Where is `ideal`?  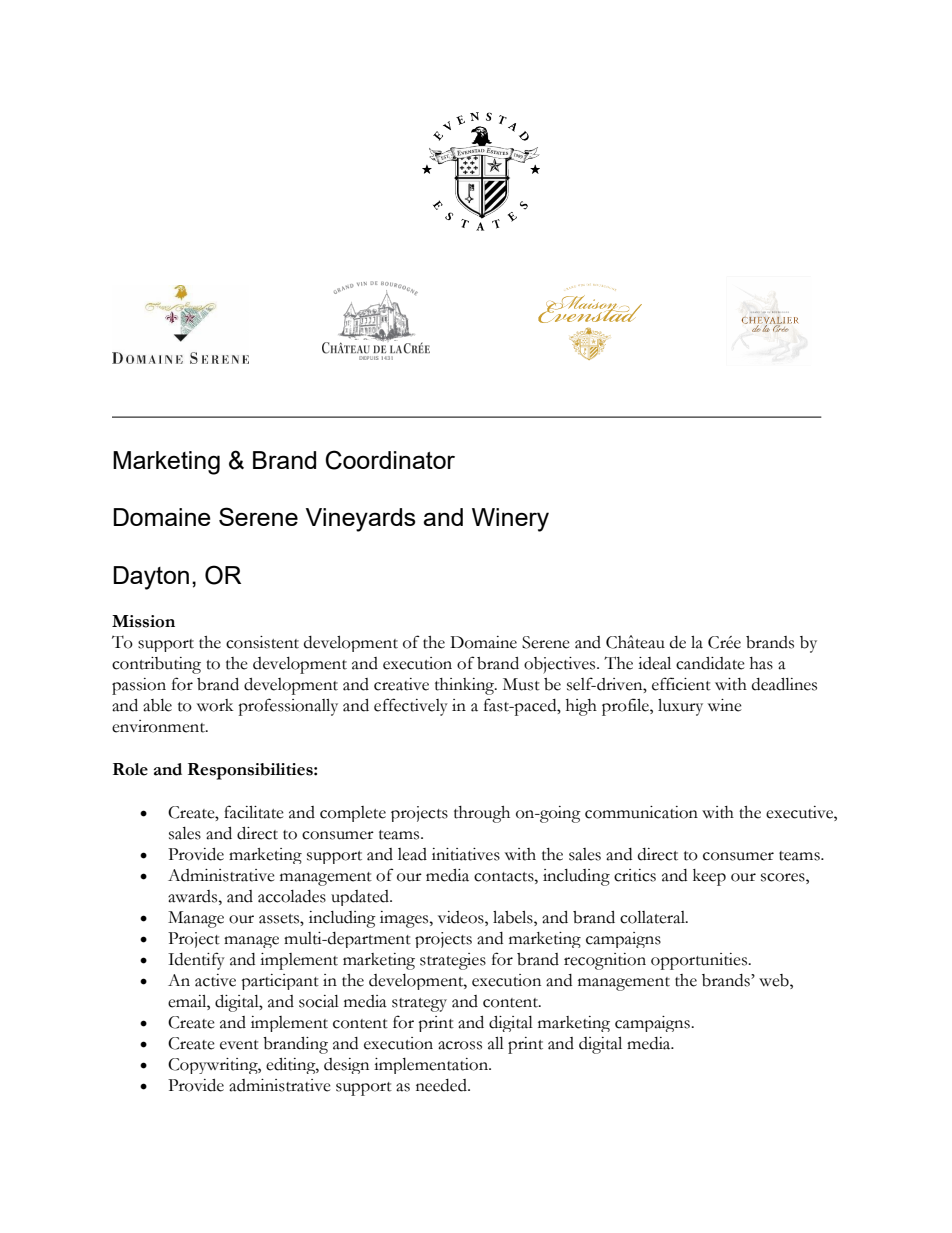
ideal is located at coordinates (654, 663).
